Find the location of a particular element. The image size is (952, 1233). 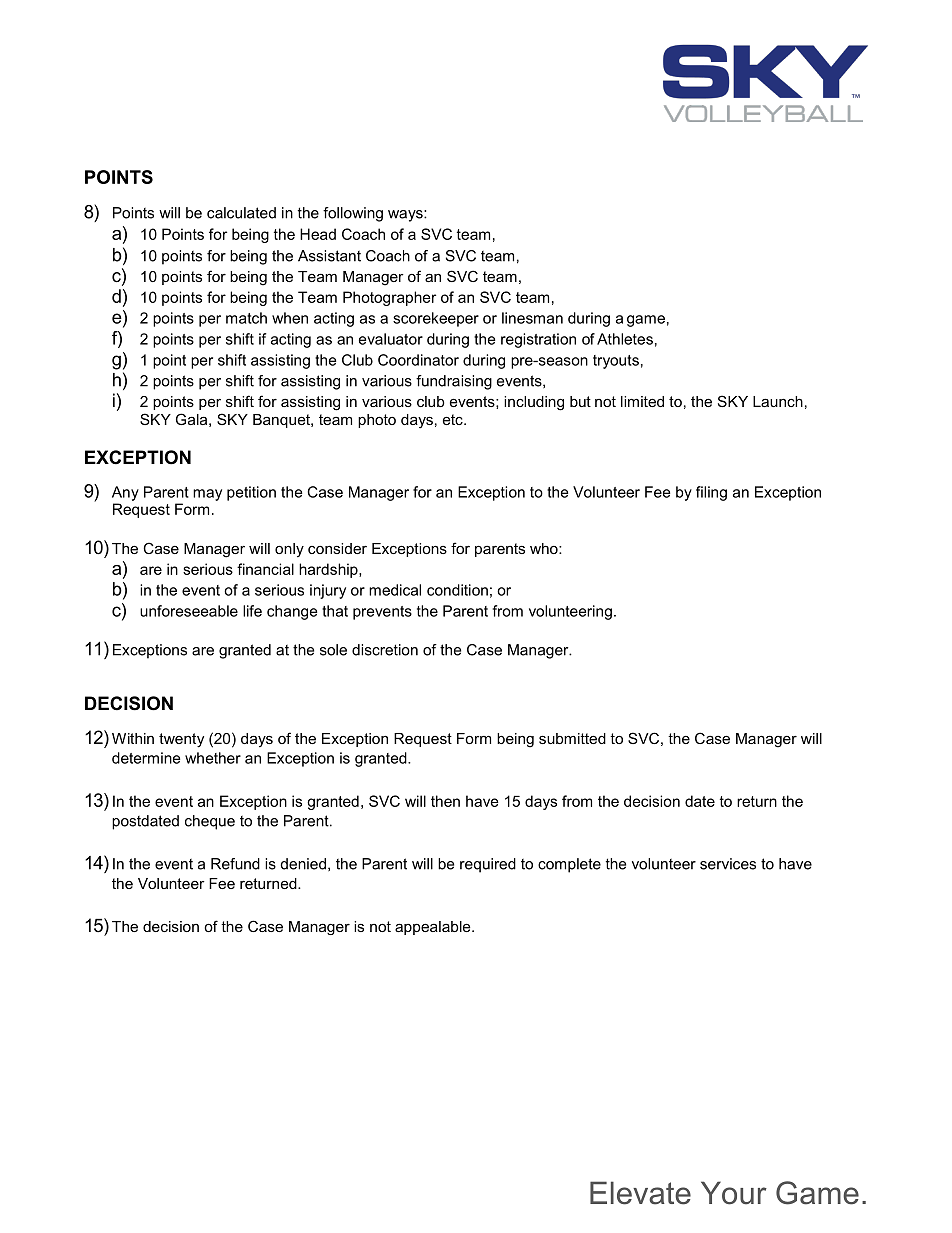

condition is located at coordinates (457, 590).
